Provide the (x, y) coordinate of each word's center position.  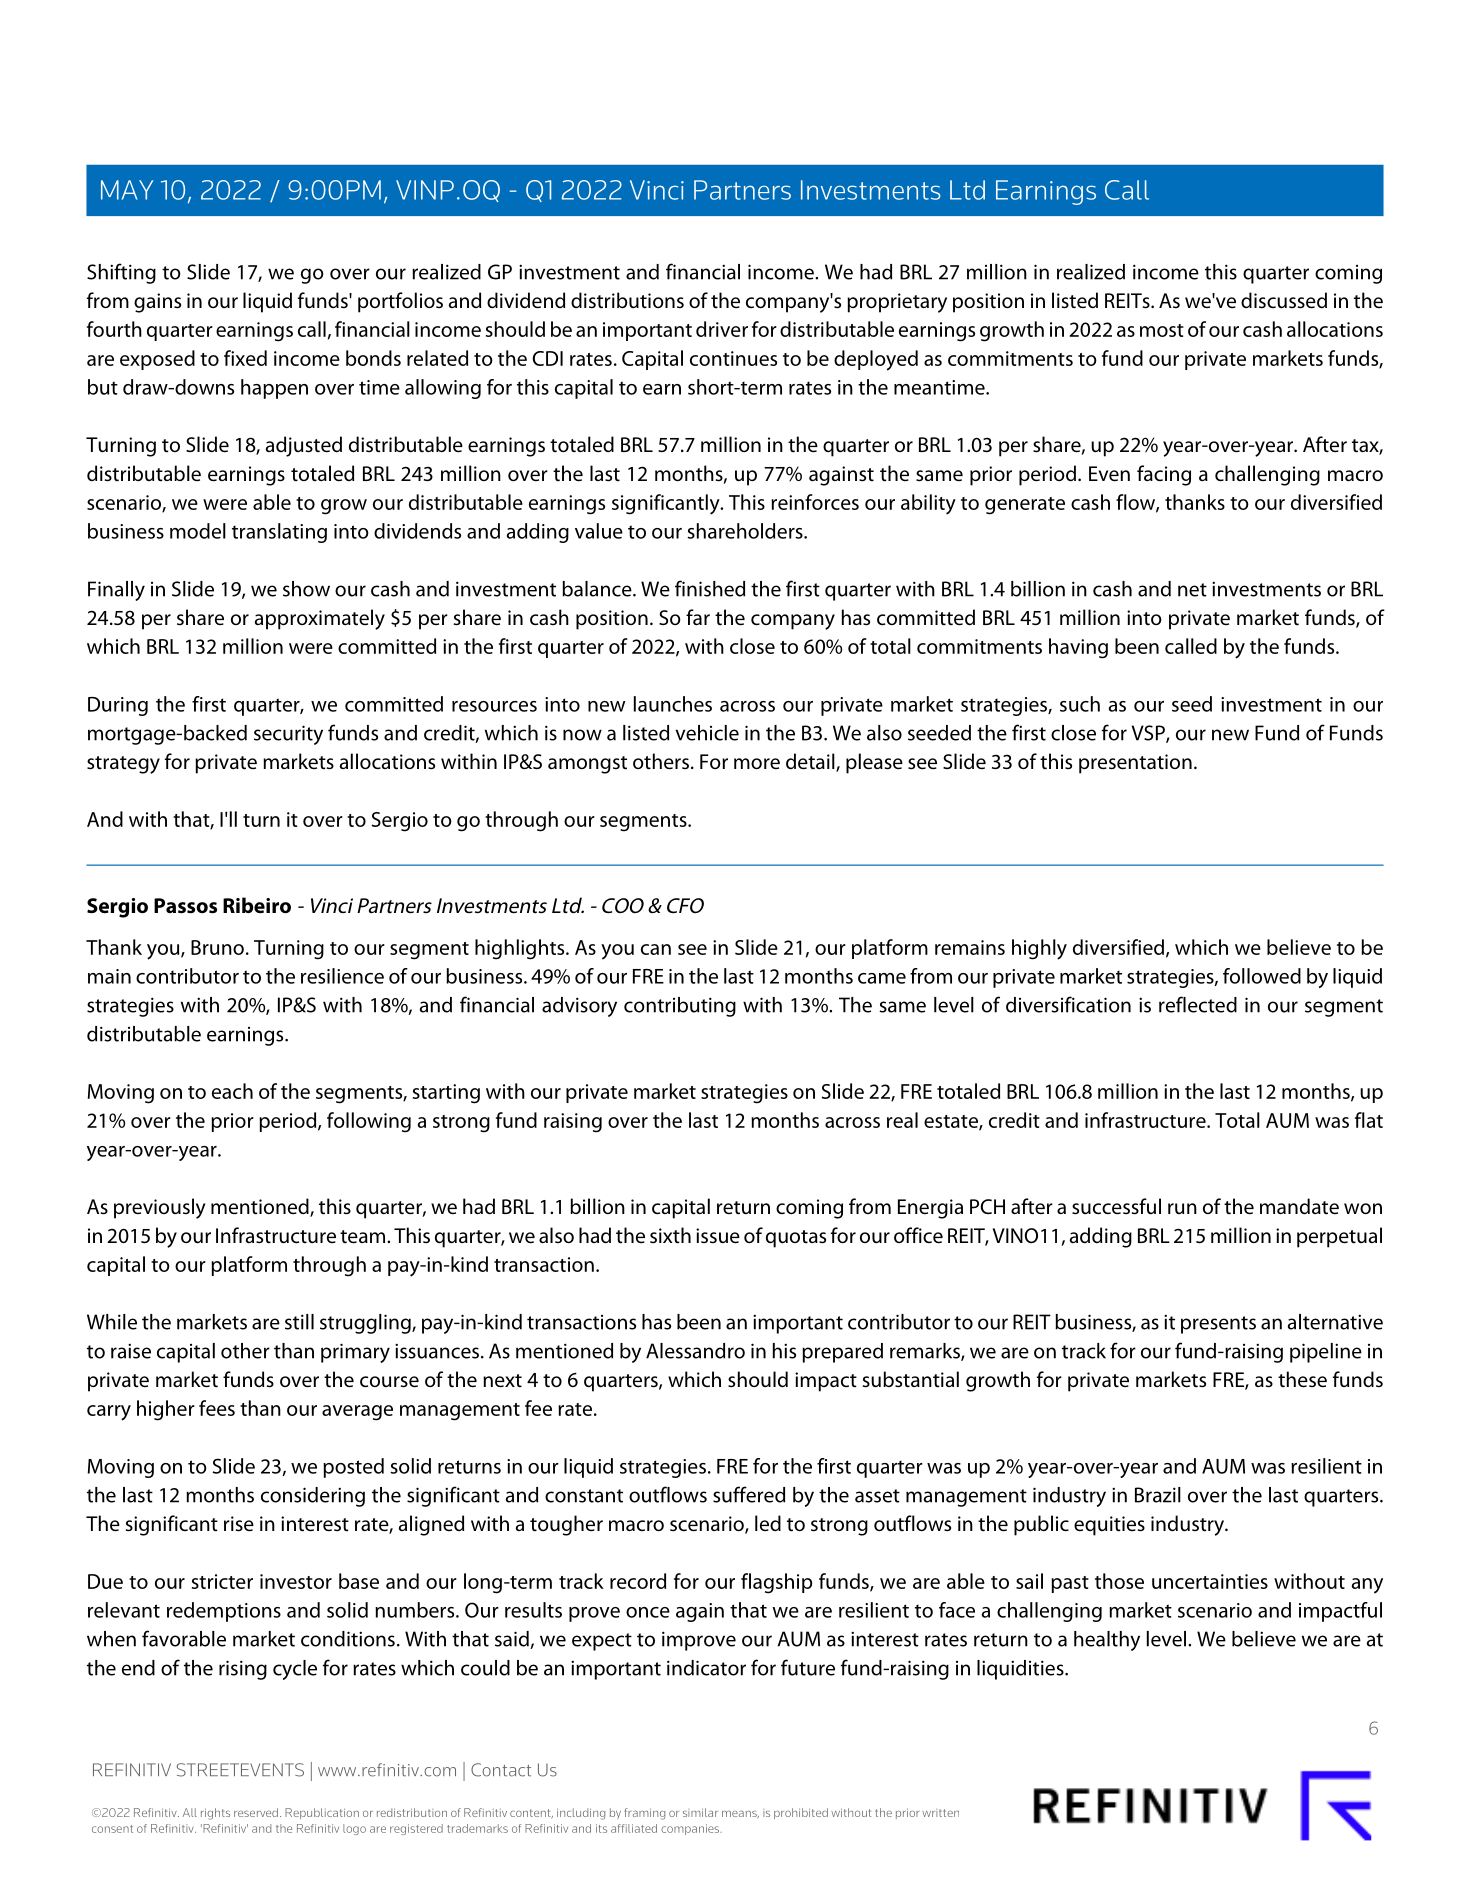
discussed (1284, 300)
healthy (1107, 1641)
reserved (256, 1812)
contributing (680, 1007)
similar (700, 1812)
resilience (342, 976)
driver (722, 329)
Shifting (121, 273)
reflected (1198, 1004)
